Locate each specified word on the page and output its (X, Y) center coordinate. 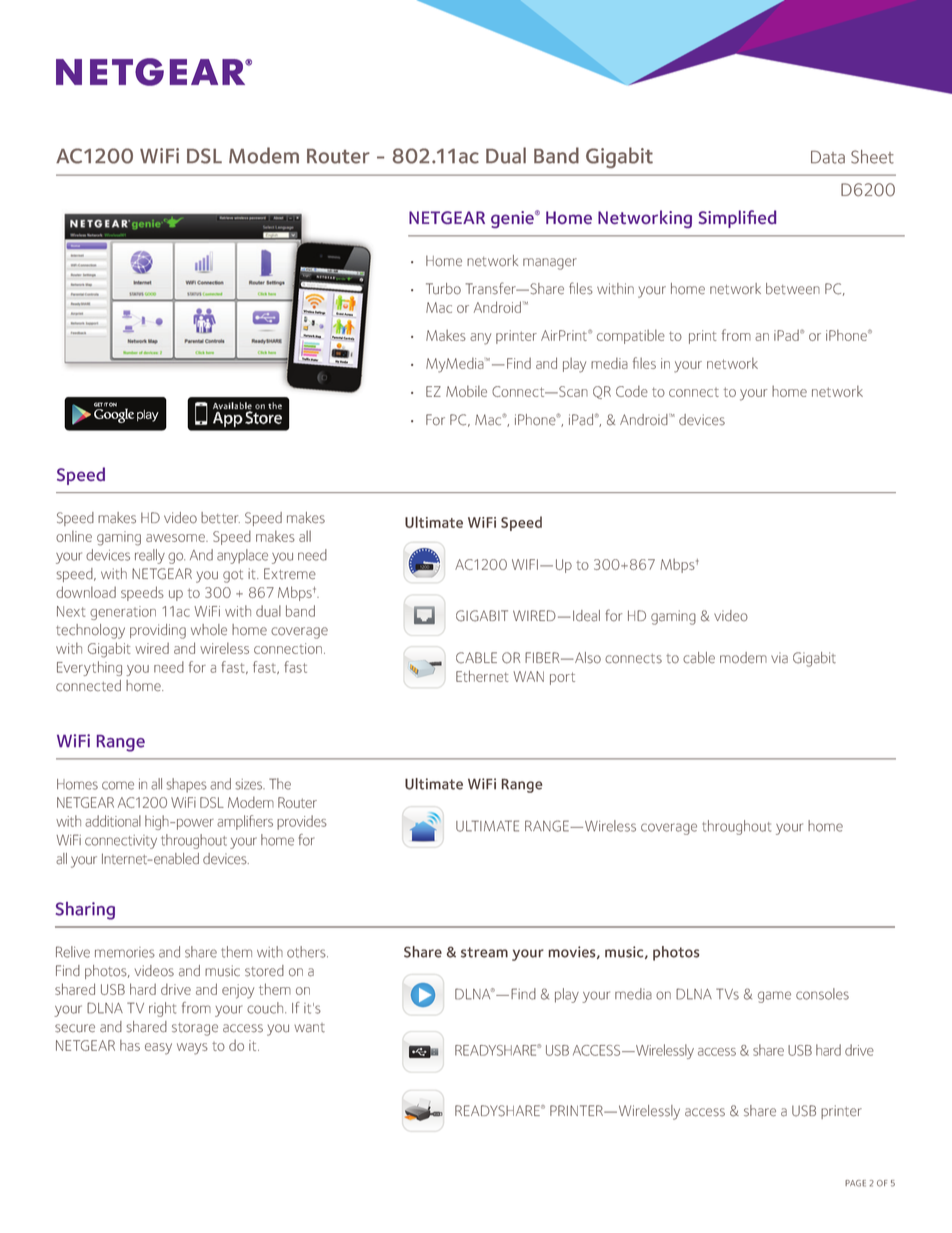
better (220, 518)
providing (158, 631)
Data (828, 157)
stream (484, 952)
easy (158, 1049)
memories (125, 952)
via (779, 658)
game (774, 997)
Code (632, 391)
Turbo (443, 289)
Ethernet (482, 676)
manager (550, 264)
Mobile (466, 391)
